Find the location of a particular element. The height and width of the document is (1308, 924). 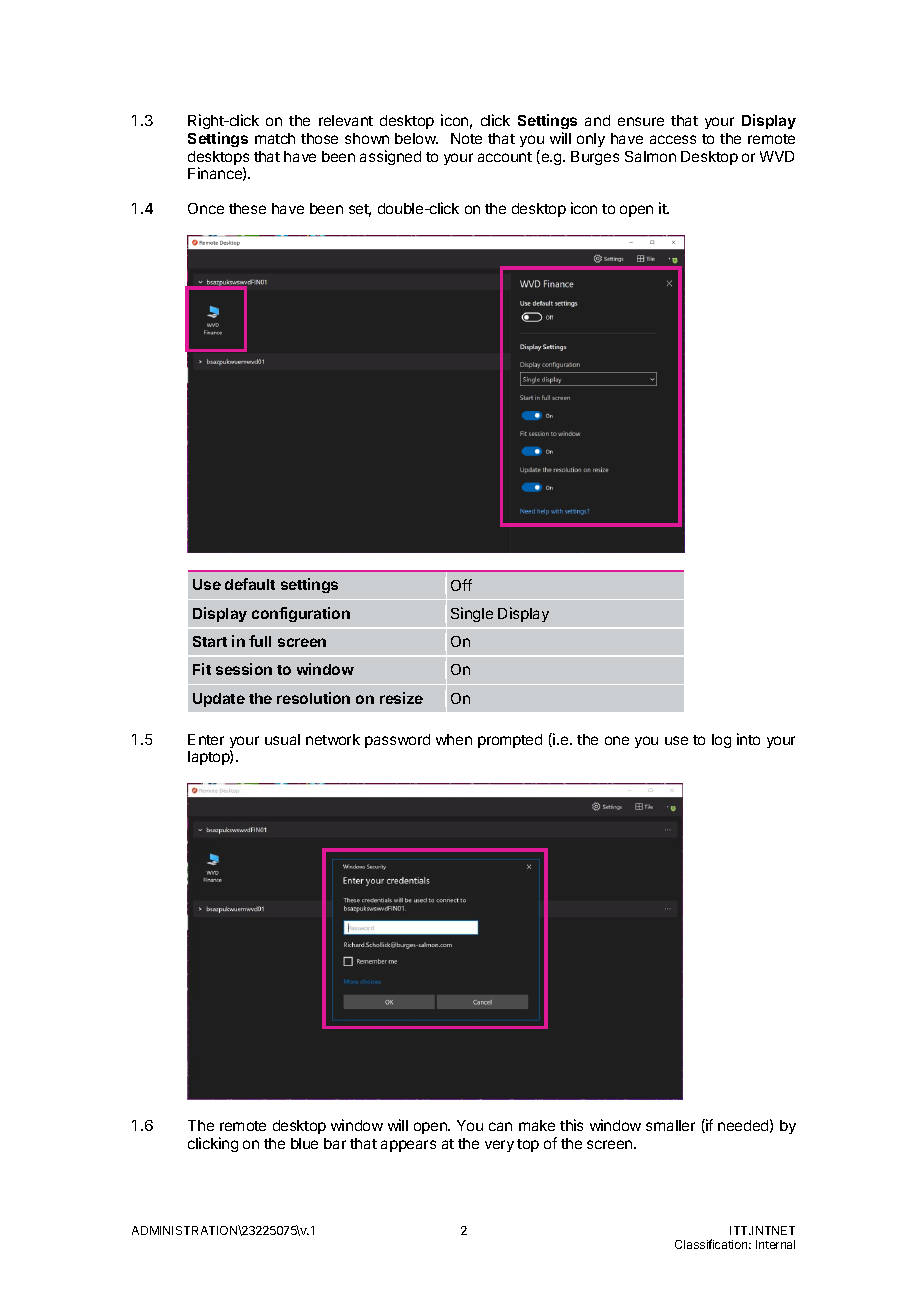

very is located at coordinates (499, 1146).
